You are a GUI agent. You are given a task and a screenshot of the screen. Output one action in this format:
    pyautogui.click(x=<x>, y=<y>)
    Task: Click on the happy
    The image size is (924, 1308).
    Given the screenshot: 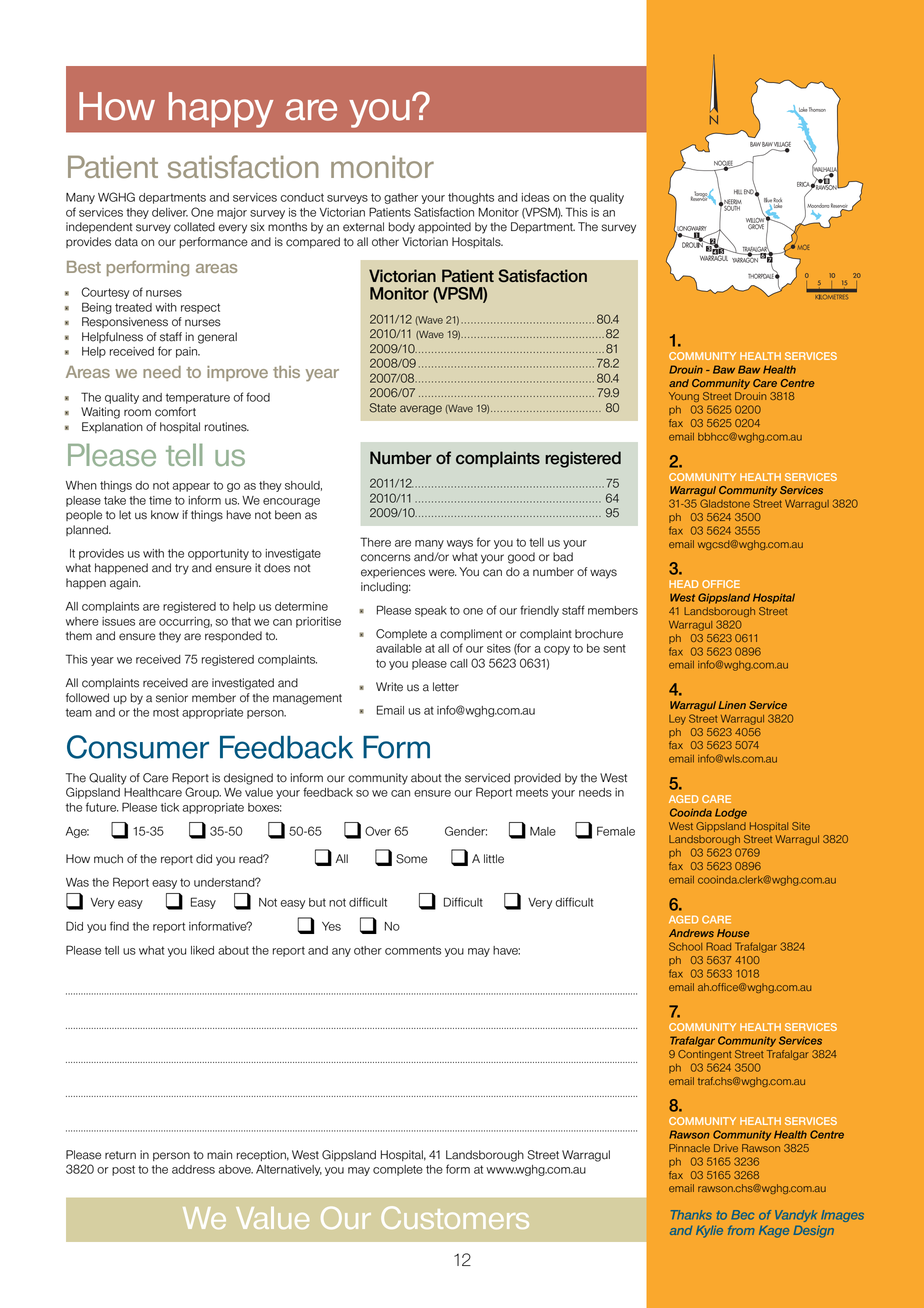 What is the action you would take?
    pyautogui.click(x=221, y=110)
